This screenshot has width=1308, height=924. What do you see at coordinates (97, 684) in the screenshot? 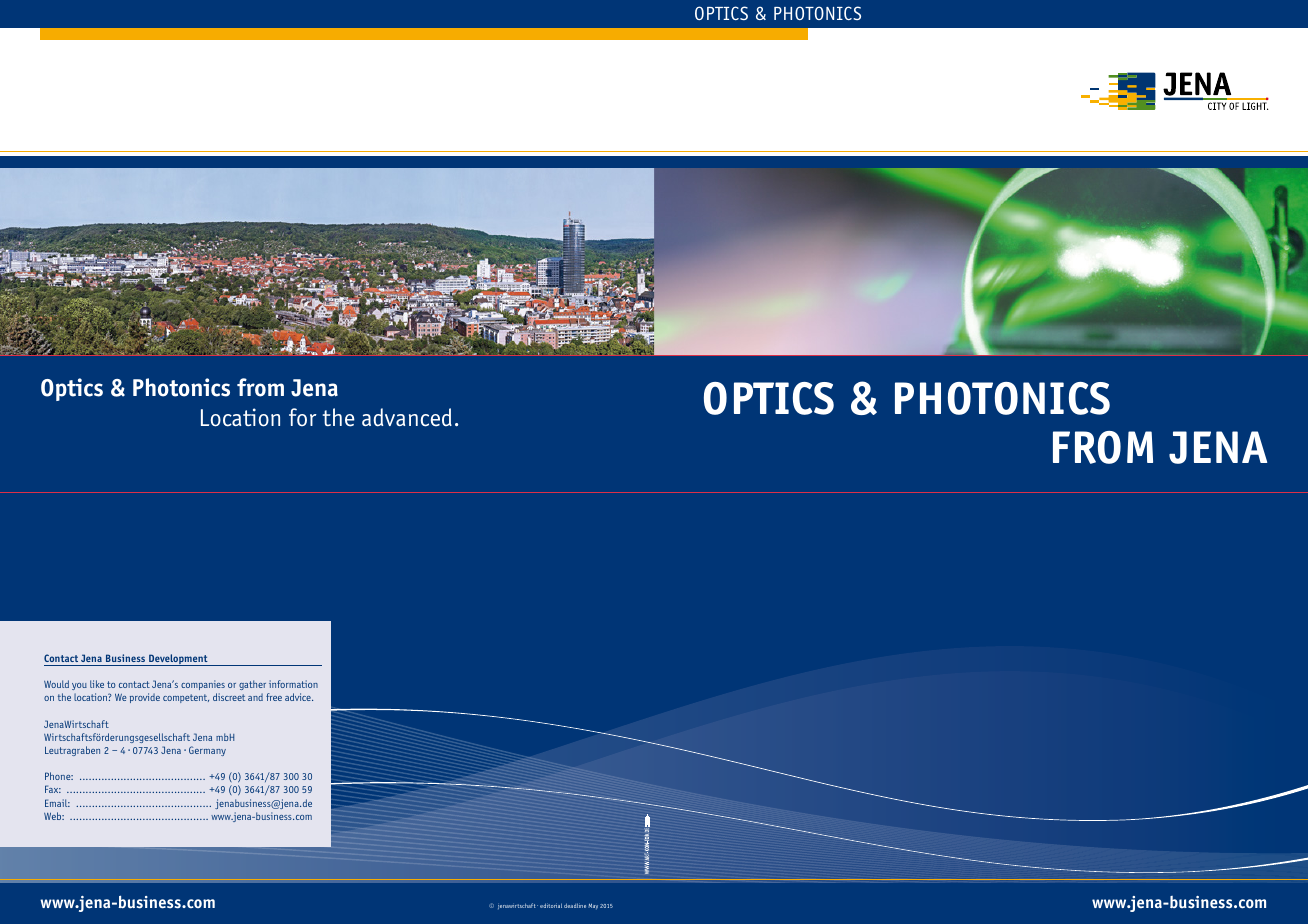
I see `like` at bounding box center [97, 684].
